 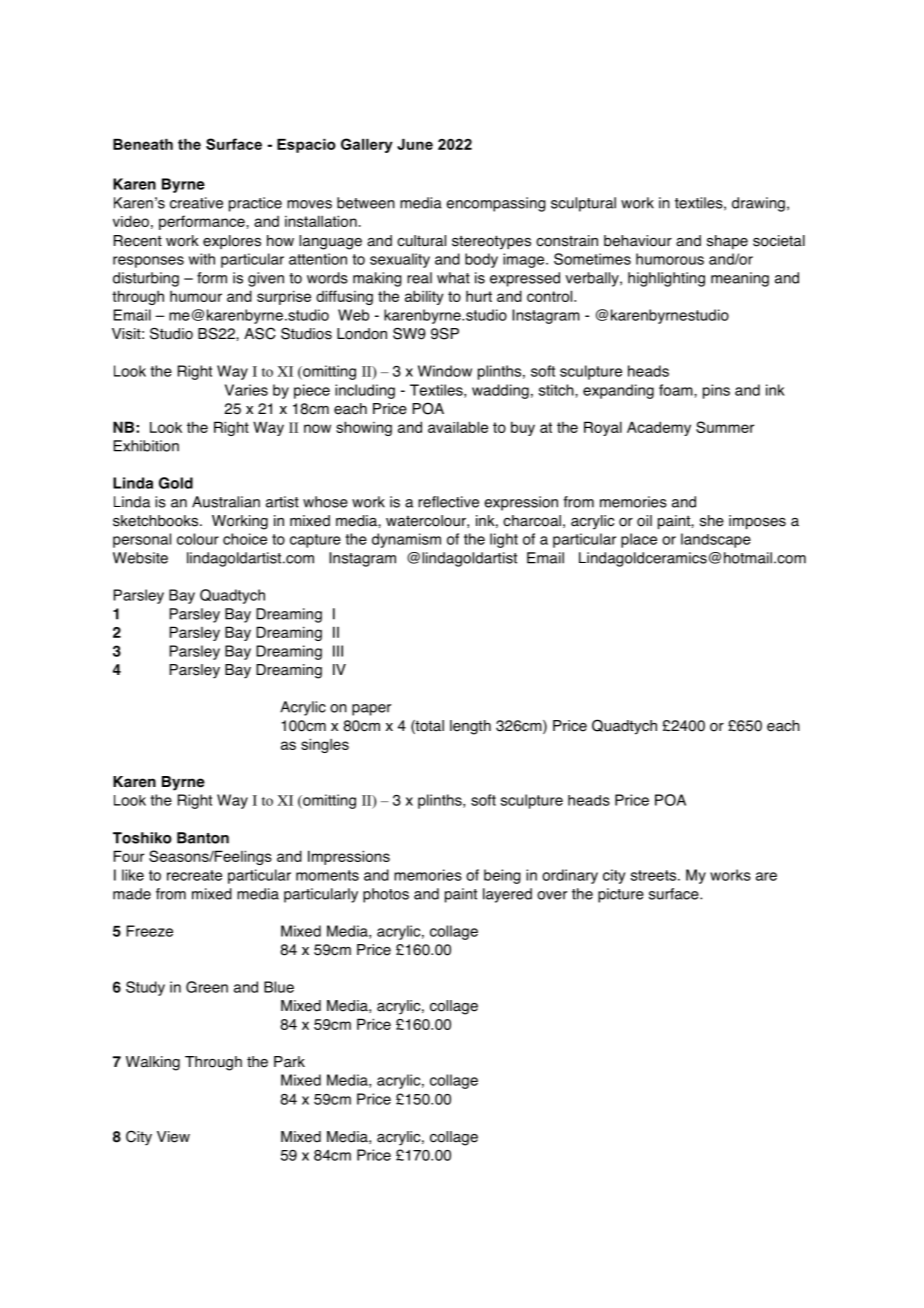 I want to click on drawing, so click(x=758, y=204).
